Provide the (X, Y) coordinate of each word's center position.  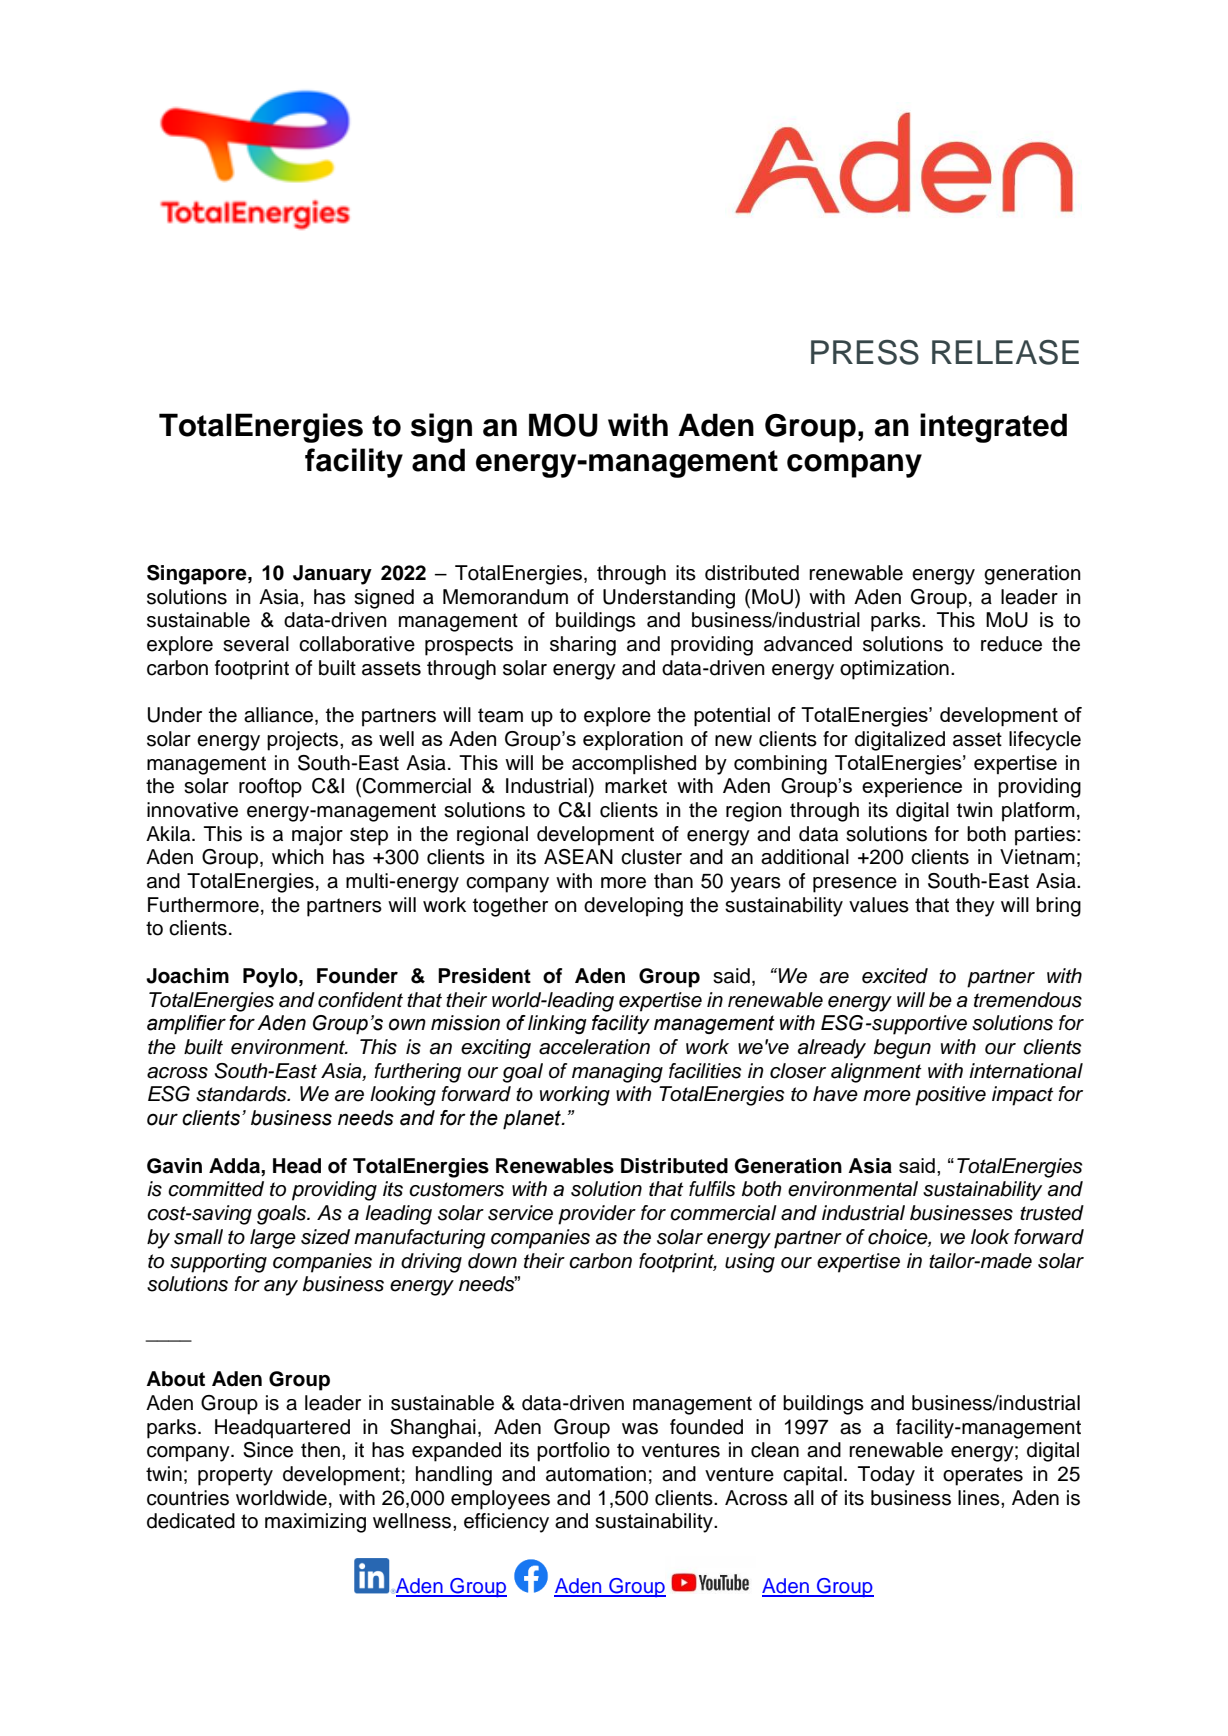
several (256, 644)
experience (912, 787)
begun (902, 1049)
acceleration (594, 1047)
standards (242, 1094)
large (273, 1239)
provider (597, 1215)
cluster (651, 857)
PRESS (865, 352)
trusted (1052, 1213)
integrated (993, 428)
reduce (1011, 644)
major (317, 836)
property (235, 1476)
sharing (583, 646)
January (332, 575)
